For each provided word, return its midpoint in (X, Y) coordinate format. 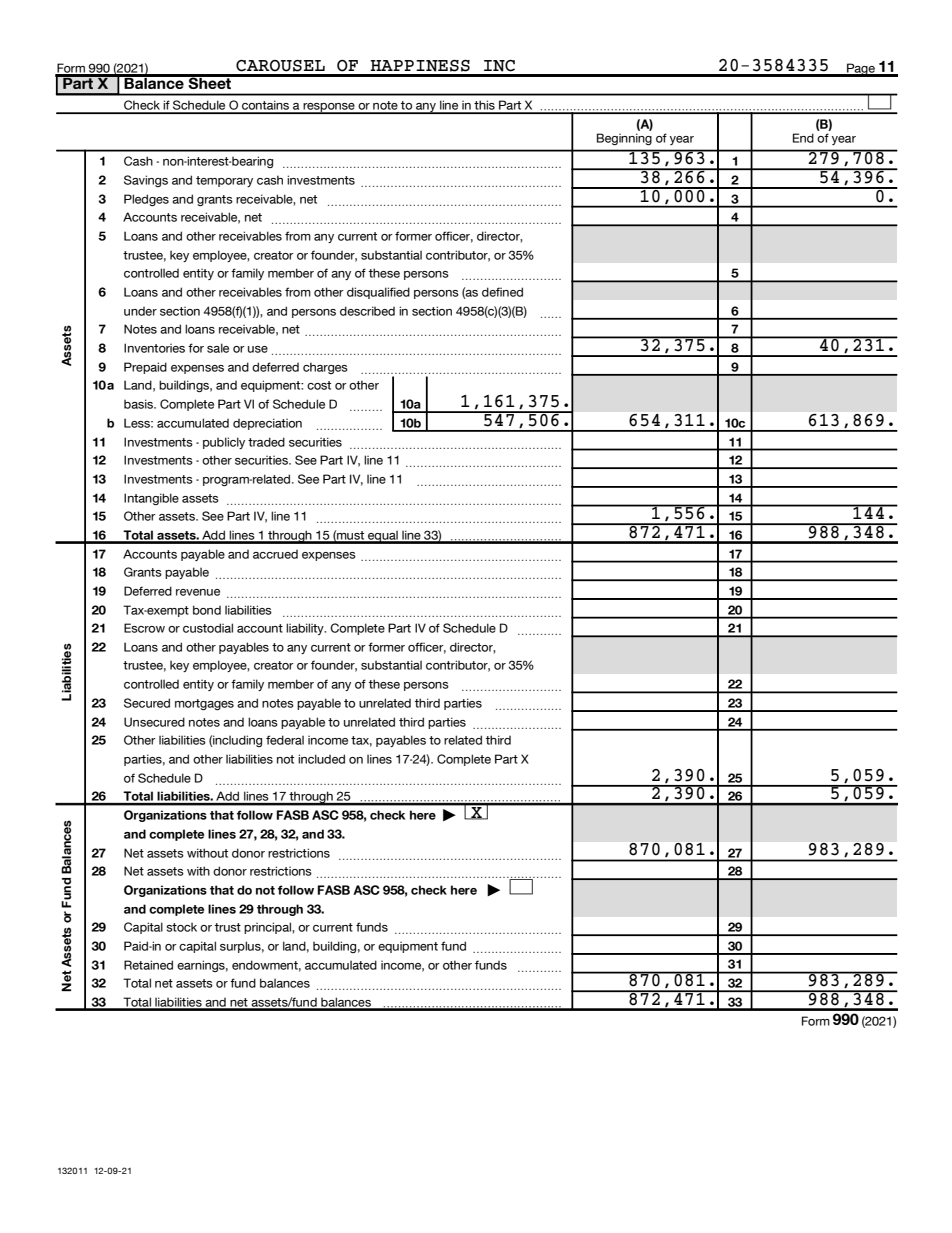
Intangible (151, 499)
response (329, 108)
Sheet (210, 82)
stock (181, 927)
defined (502, 292)
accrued (275, 554)
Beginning (624, 139)
